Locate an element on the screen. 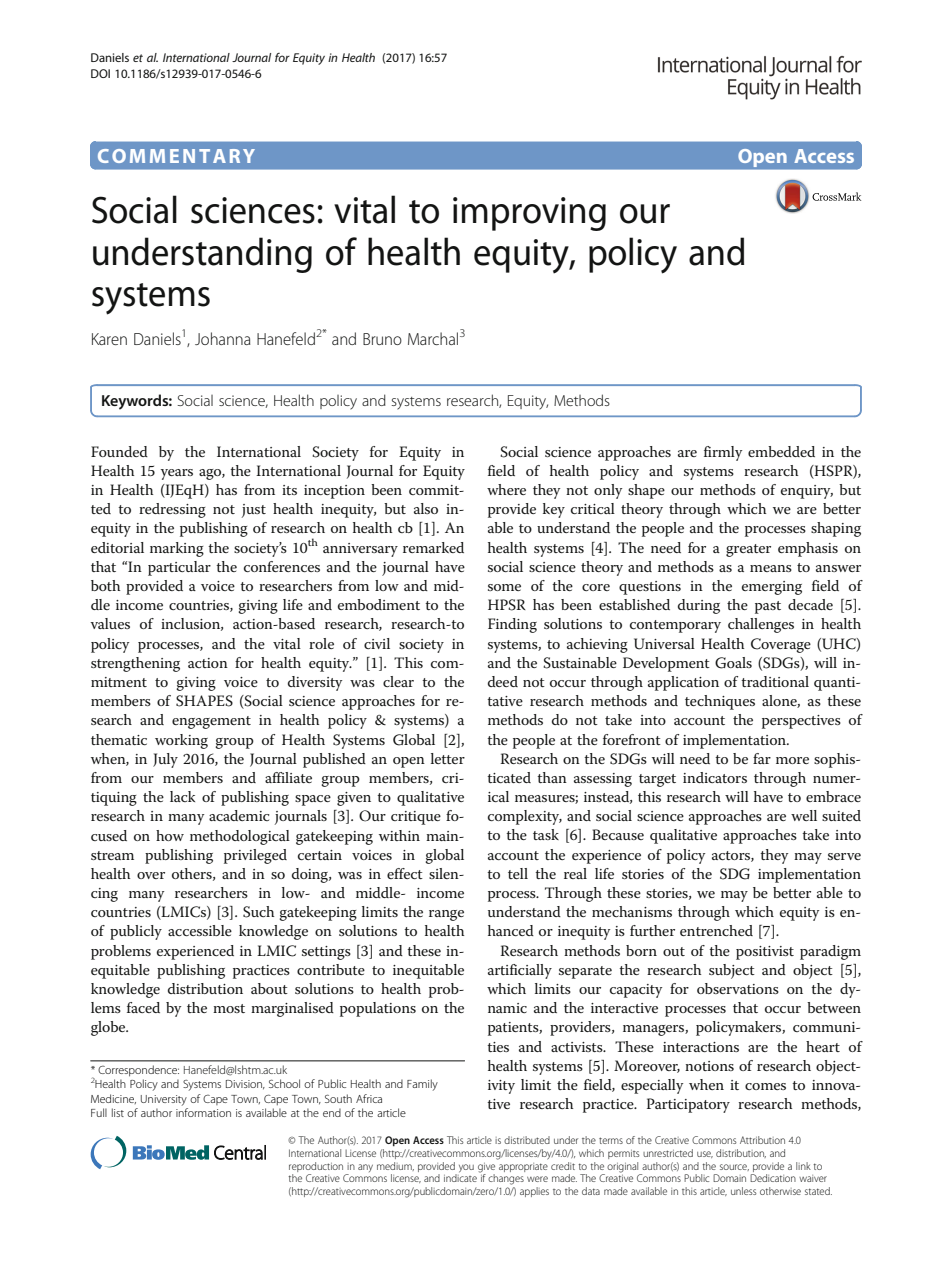  source is located at coordinates (734, 1167).
